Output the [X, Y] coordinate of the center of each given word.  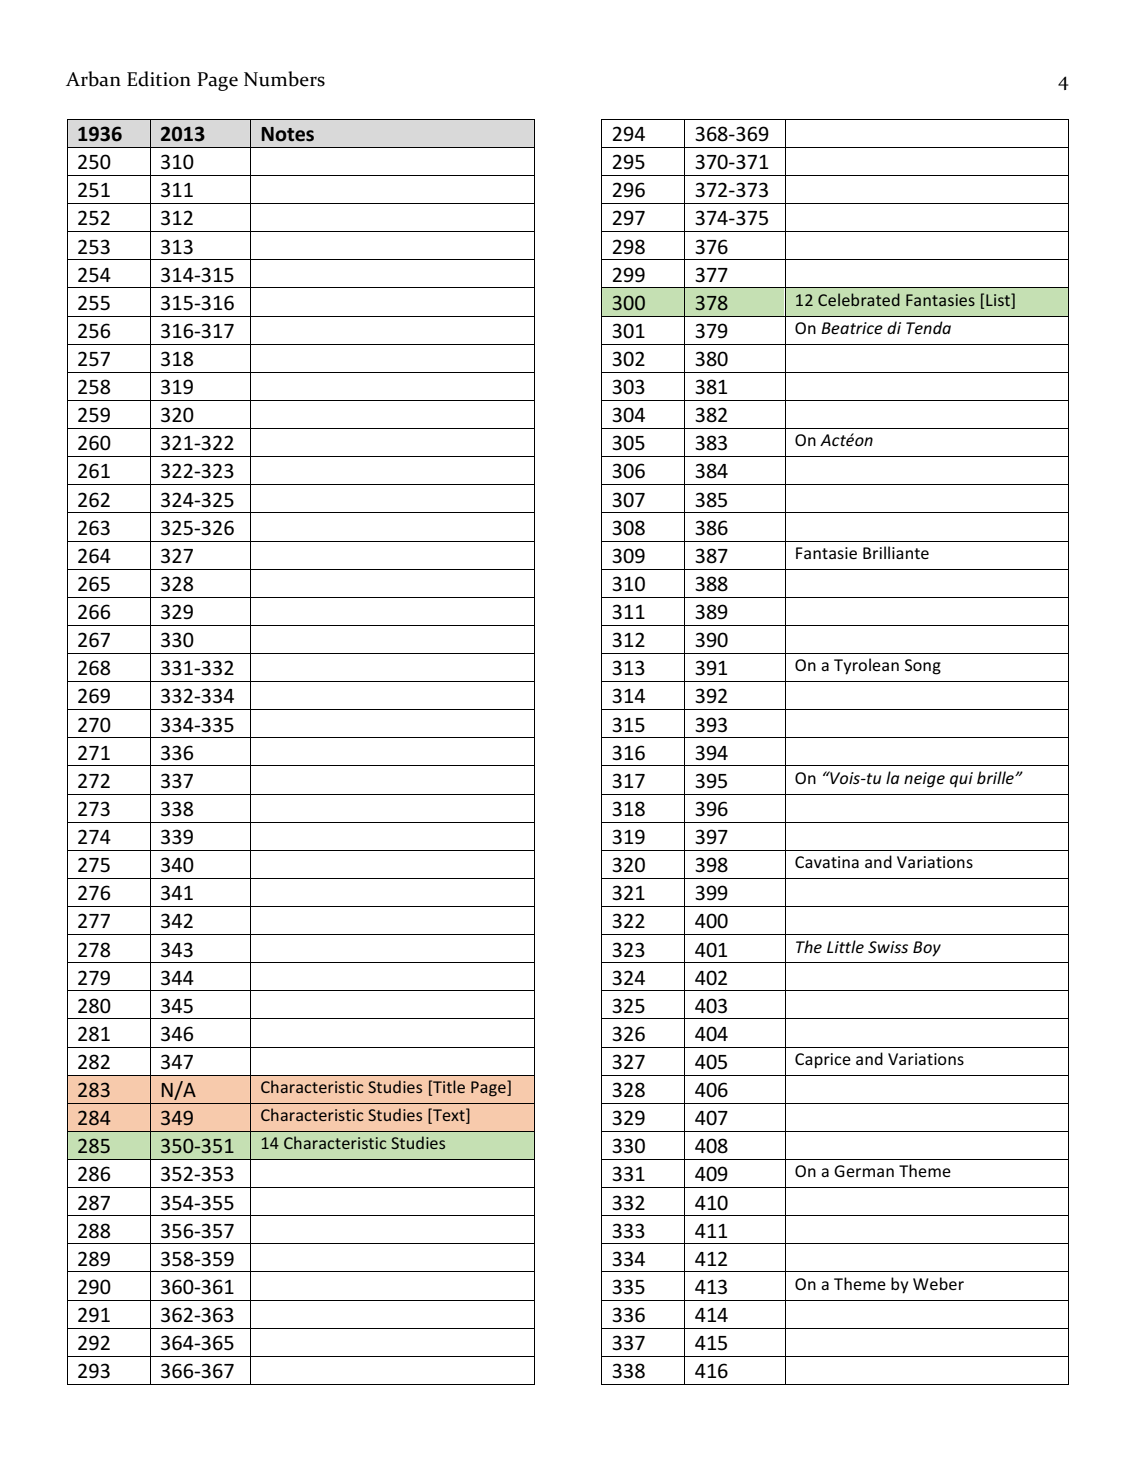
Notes [287, 134]
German [864, 1171]
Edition [159, 79]
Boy [927, 949]
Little [845, 946]
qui [961, 780]
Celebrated [859, 299]
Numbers [284, 79]
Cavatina [827, 862]
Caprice [823, 1061]
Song [923, 667]
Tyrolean [866, 666]
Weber [938, 1283]
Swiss [888, 947]
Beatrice [852, 328]
